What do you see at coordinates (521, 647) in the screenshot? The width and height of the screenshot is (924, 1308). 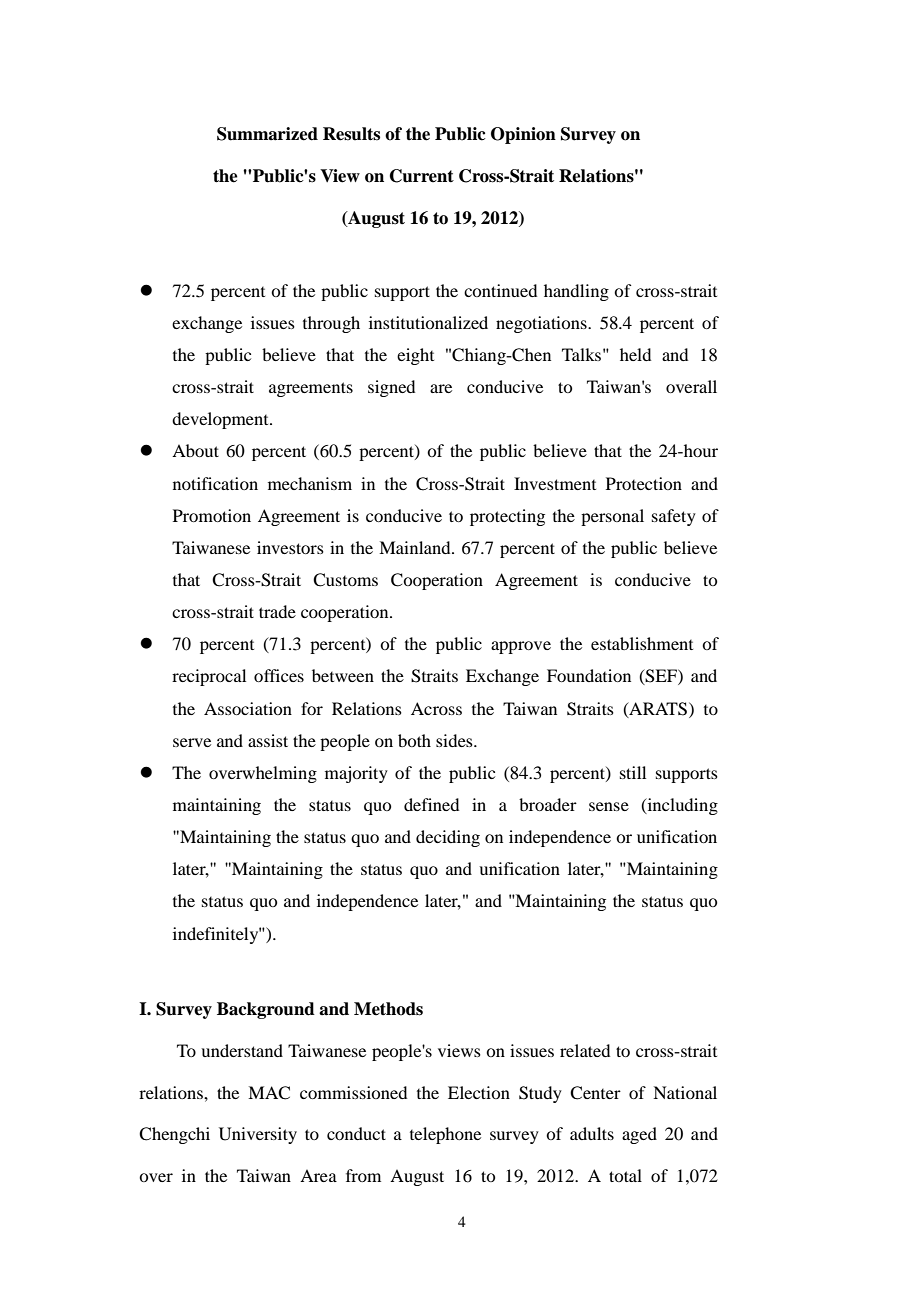 I see `approve` at bounding box center [521, 647].
